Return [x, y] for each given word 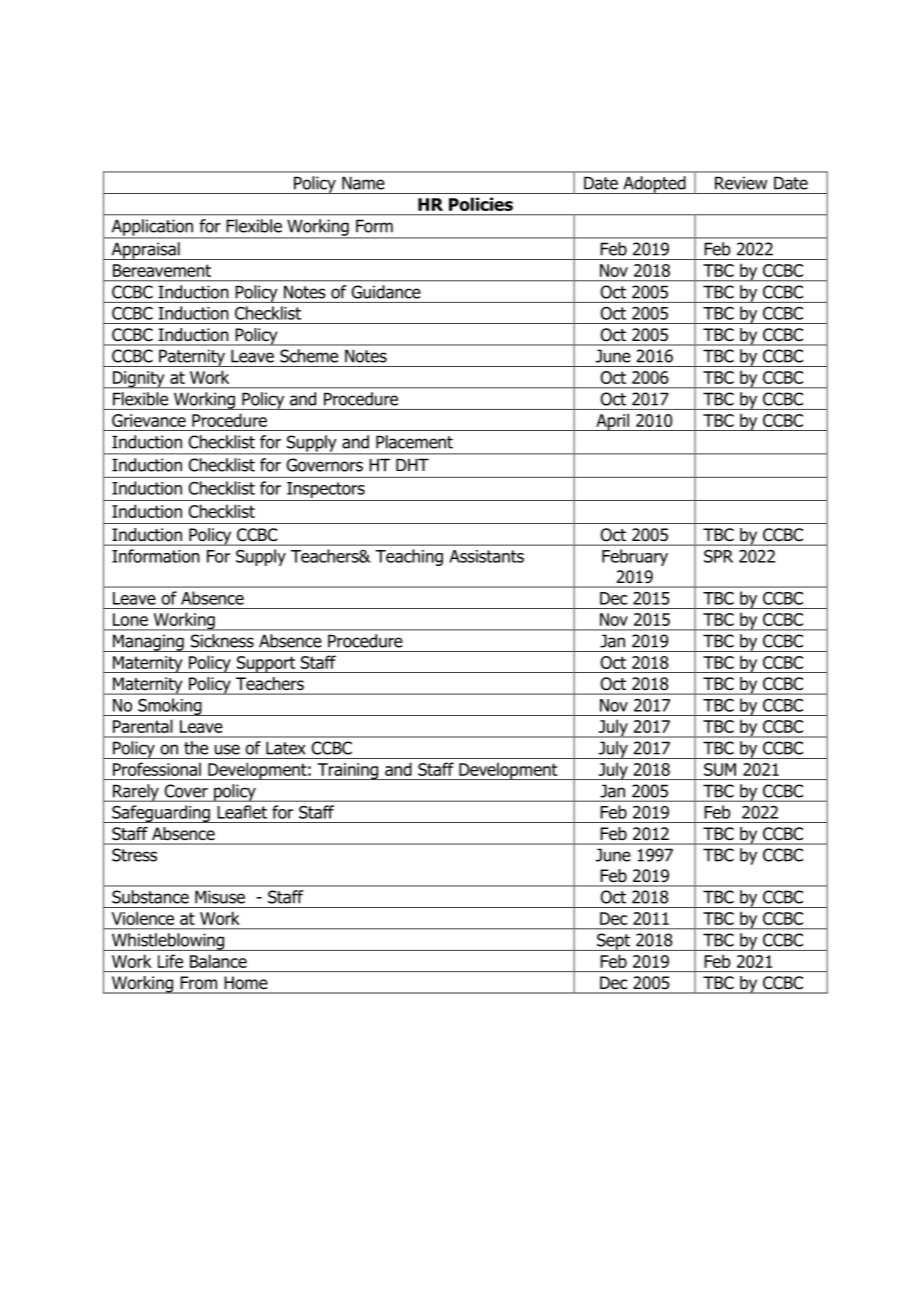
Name [363, 183]
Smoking [170, 707]
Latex [285, 748]
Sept [614, 942]
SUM [720, 769]
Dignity [139, 380]
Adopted [654, 185]
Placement [414, 442]
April [612, 422]
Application [152, 228]
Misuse [220, 897]
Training [348, 771]
